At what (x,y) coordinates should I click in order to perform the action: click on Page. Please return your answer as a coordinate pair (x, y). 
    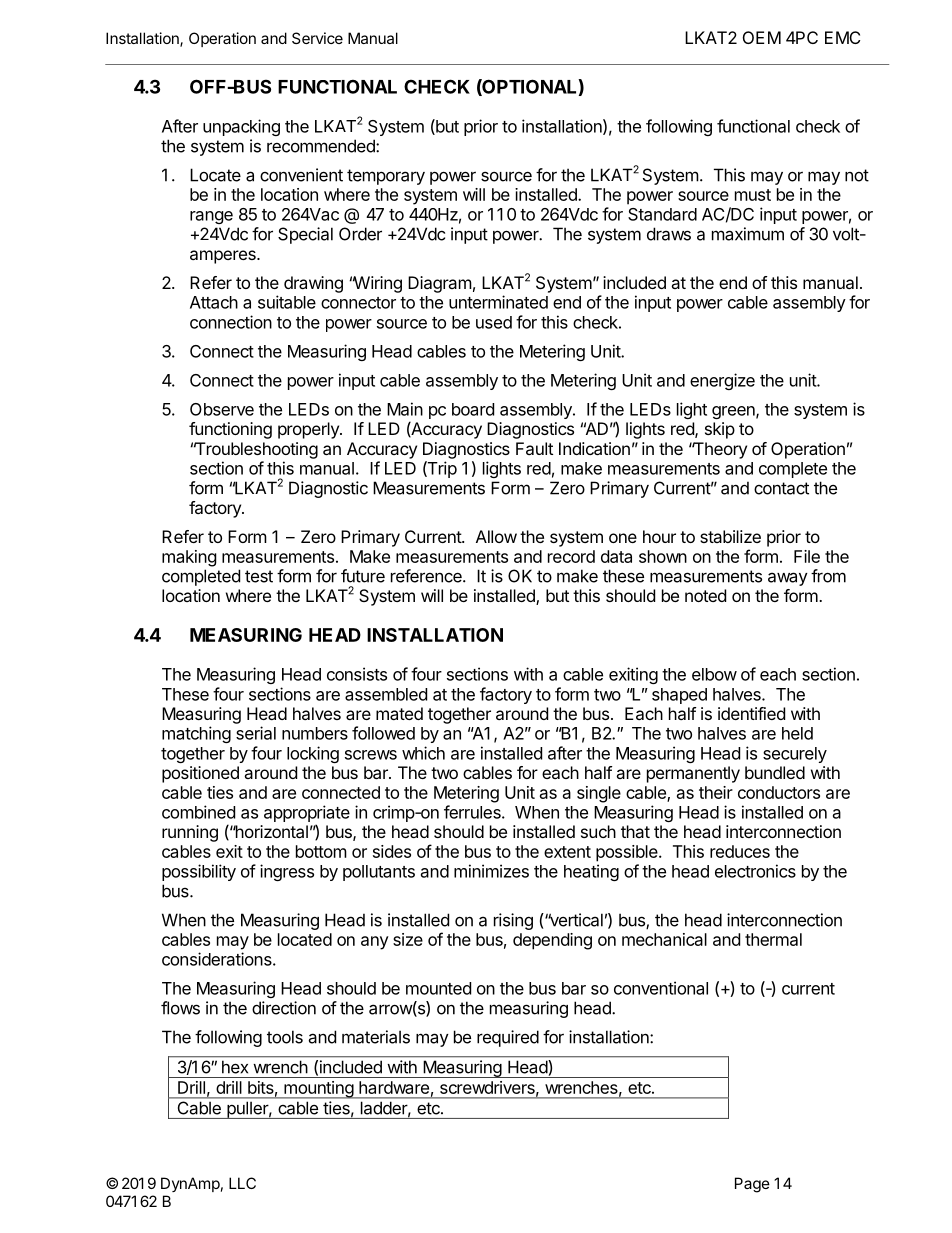
    Looking at the image, I should click on (752, 1185).
